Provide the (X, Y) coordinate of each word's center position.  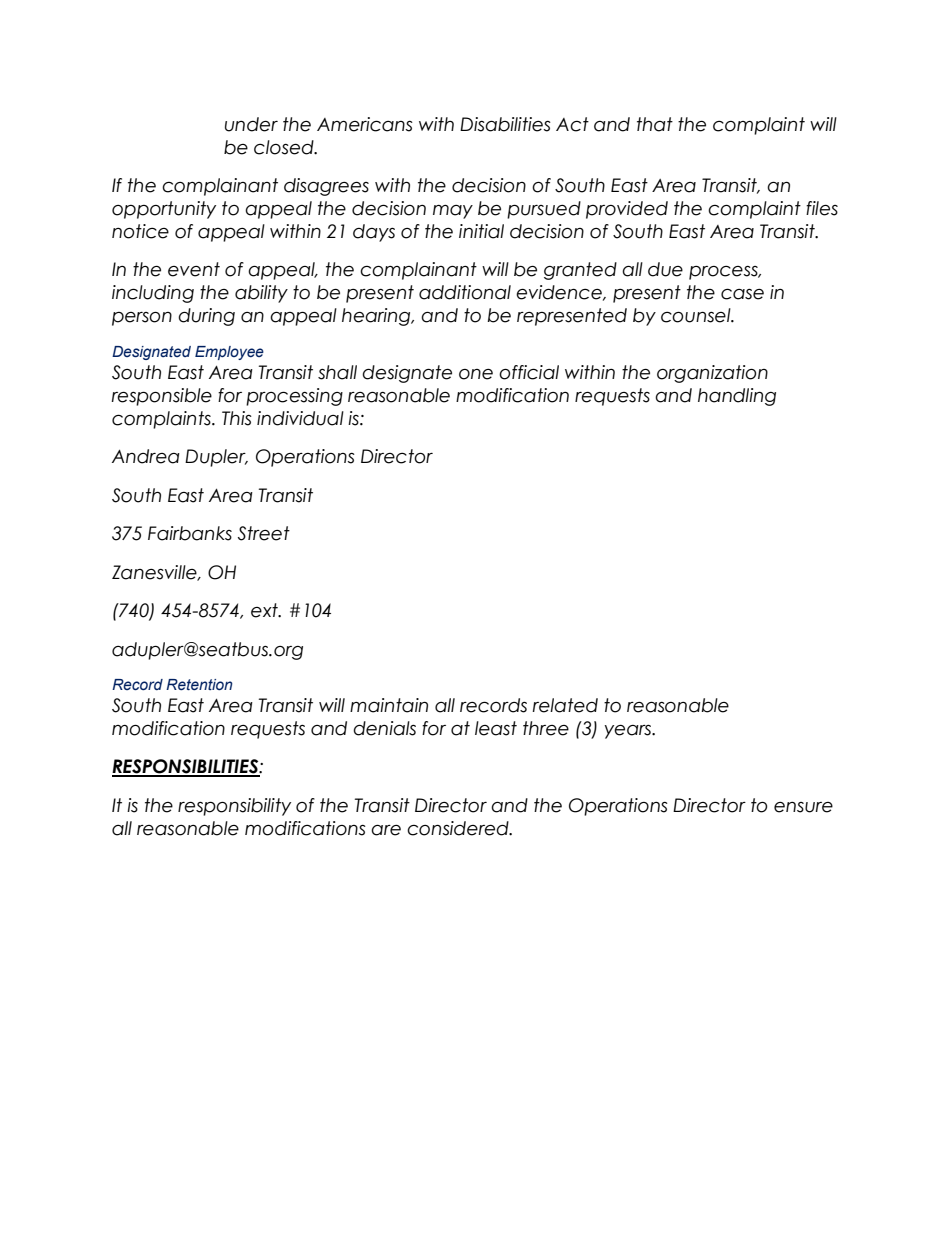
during (206, 317)
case (742, 294)
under (251, 124)
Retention (199, 684)
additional (465, 292)
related (565, 705)
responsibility (234, 807)
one (476, 374)
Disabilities (505, 124)
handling (737, 397)
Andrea (146, 456)
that (655, 124)
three (546, 728)
